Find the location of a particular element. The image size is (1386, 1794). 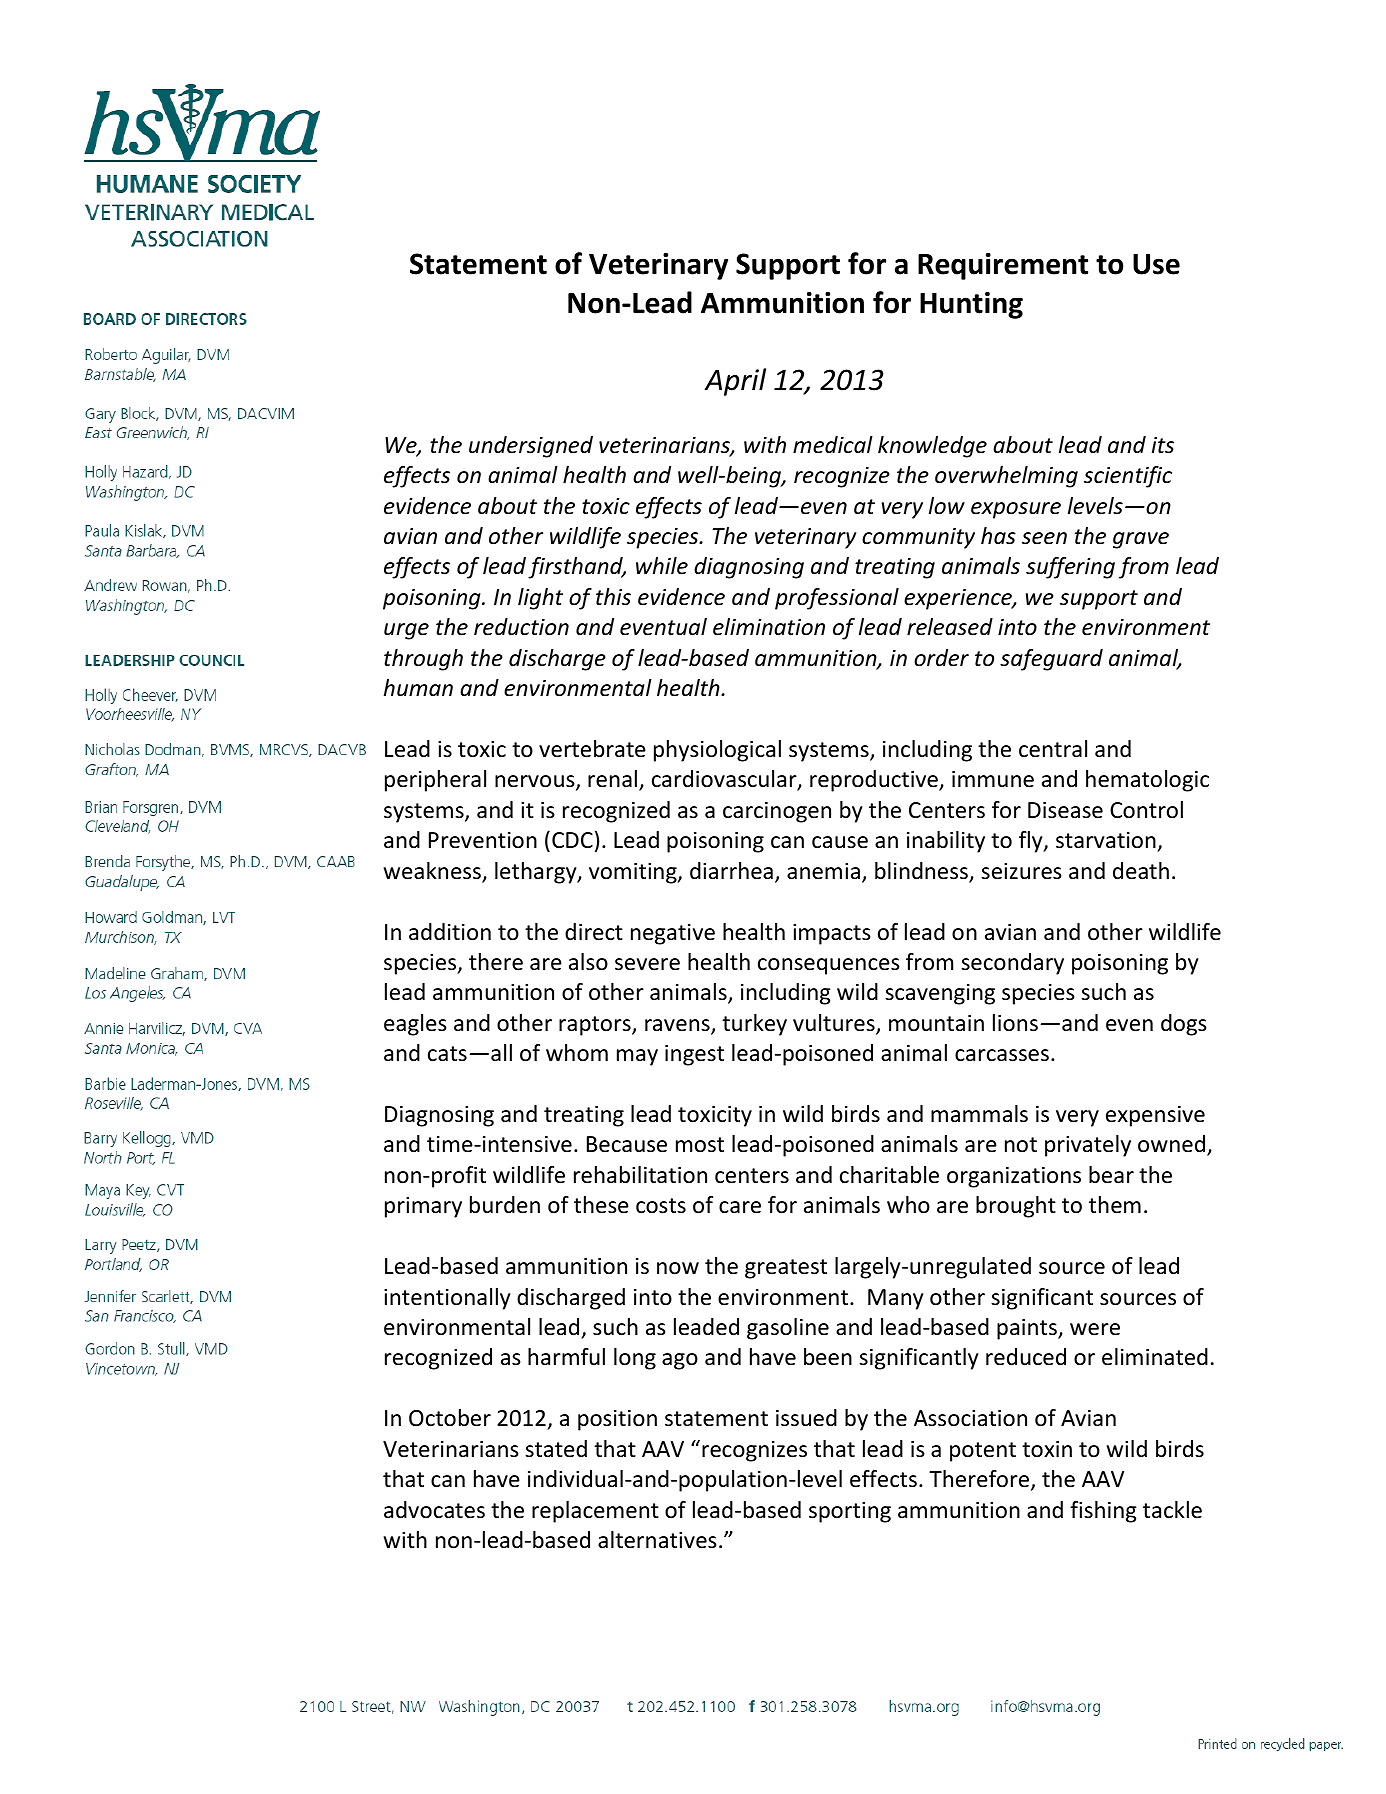

anemia is located at coordinates (823, 871).
